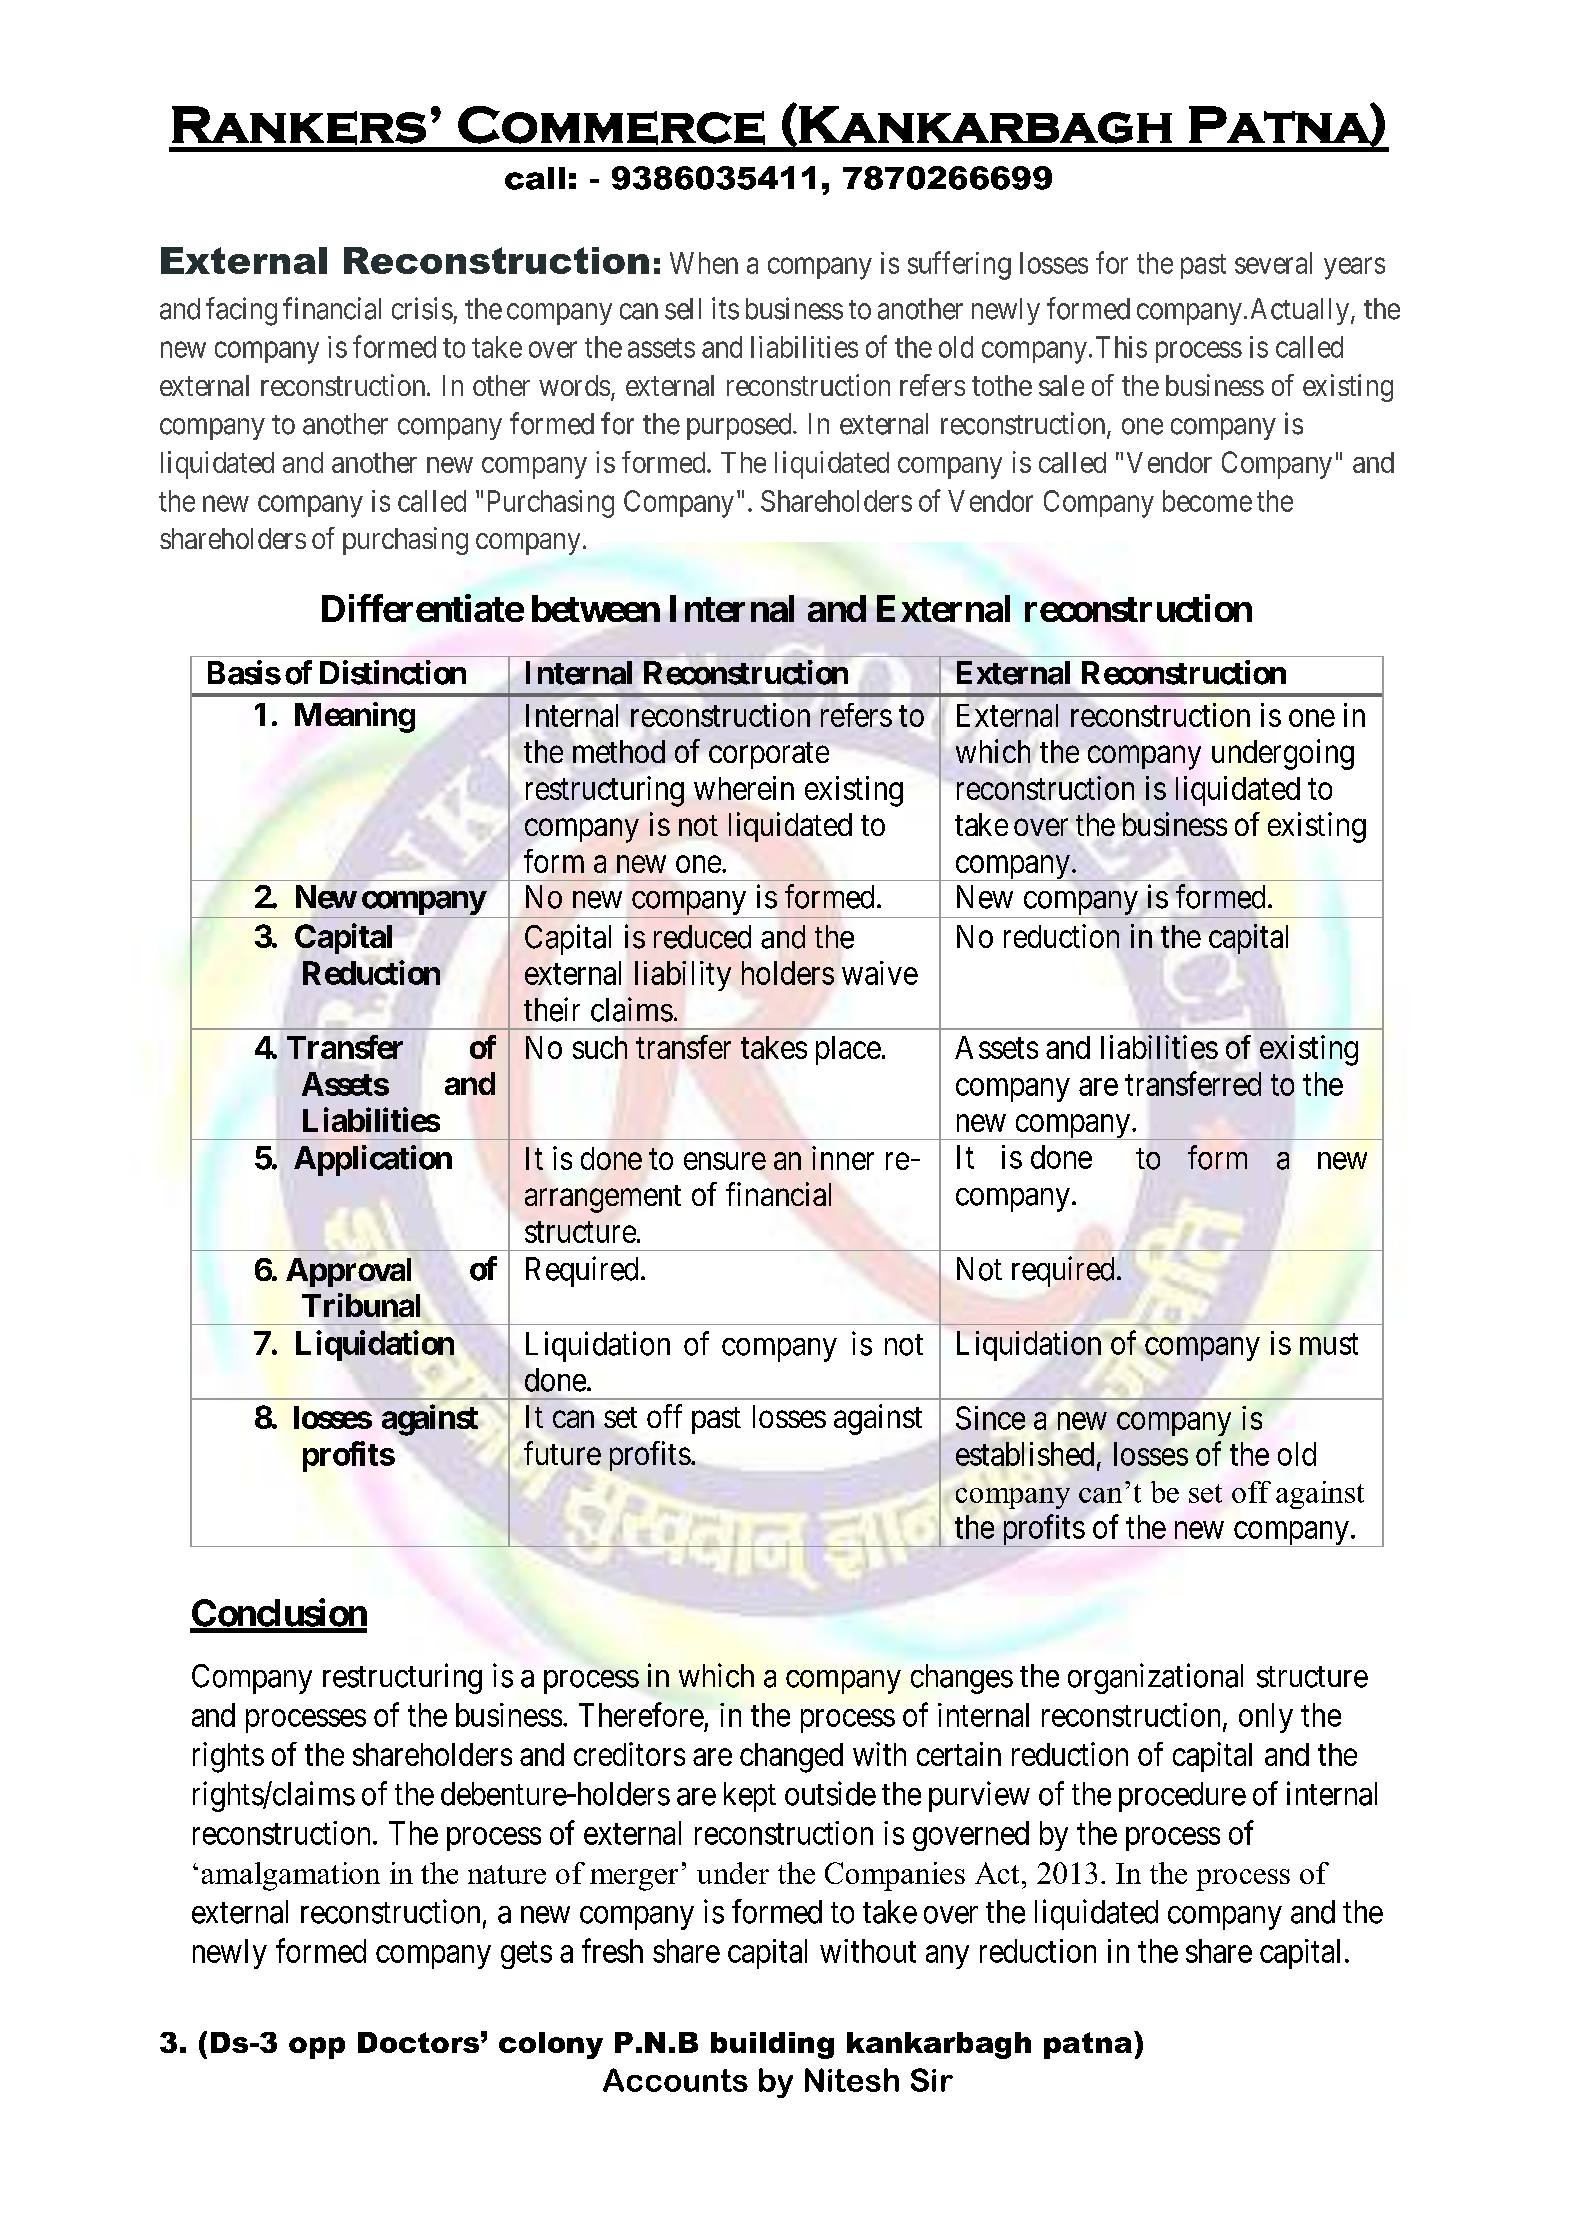  What do you see at coordinates (1273, 263) in the document?
I see `several` at bounding box center [1273, 263].
